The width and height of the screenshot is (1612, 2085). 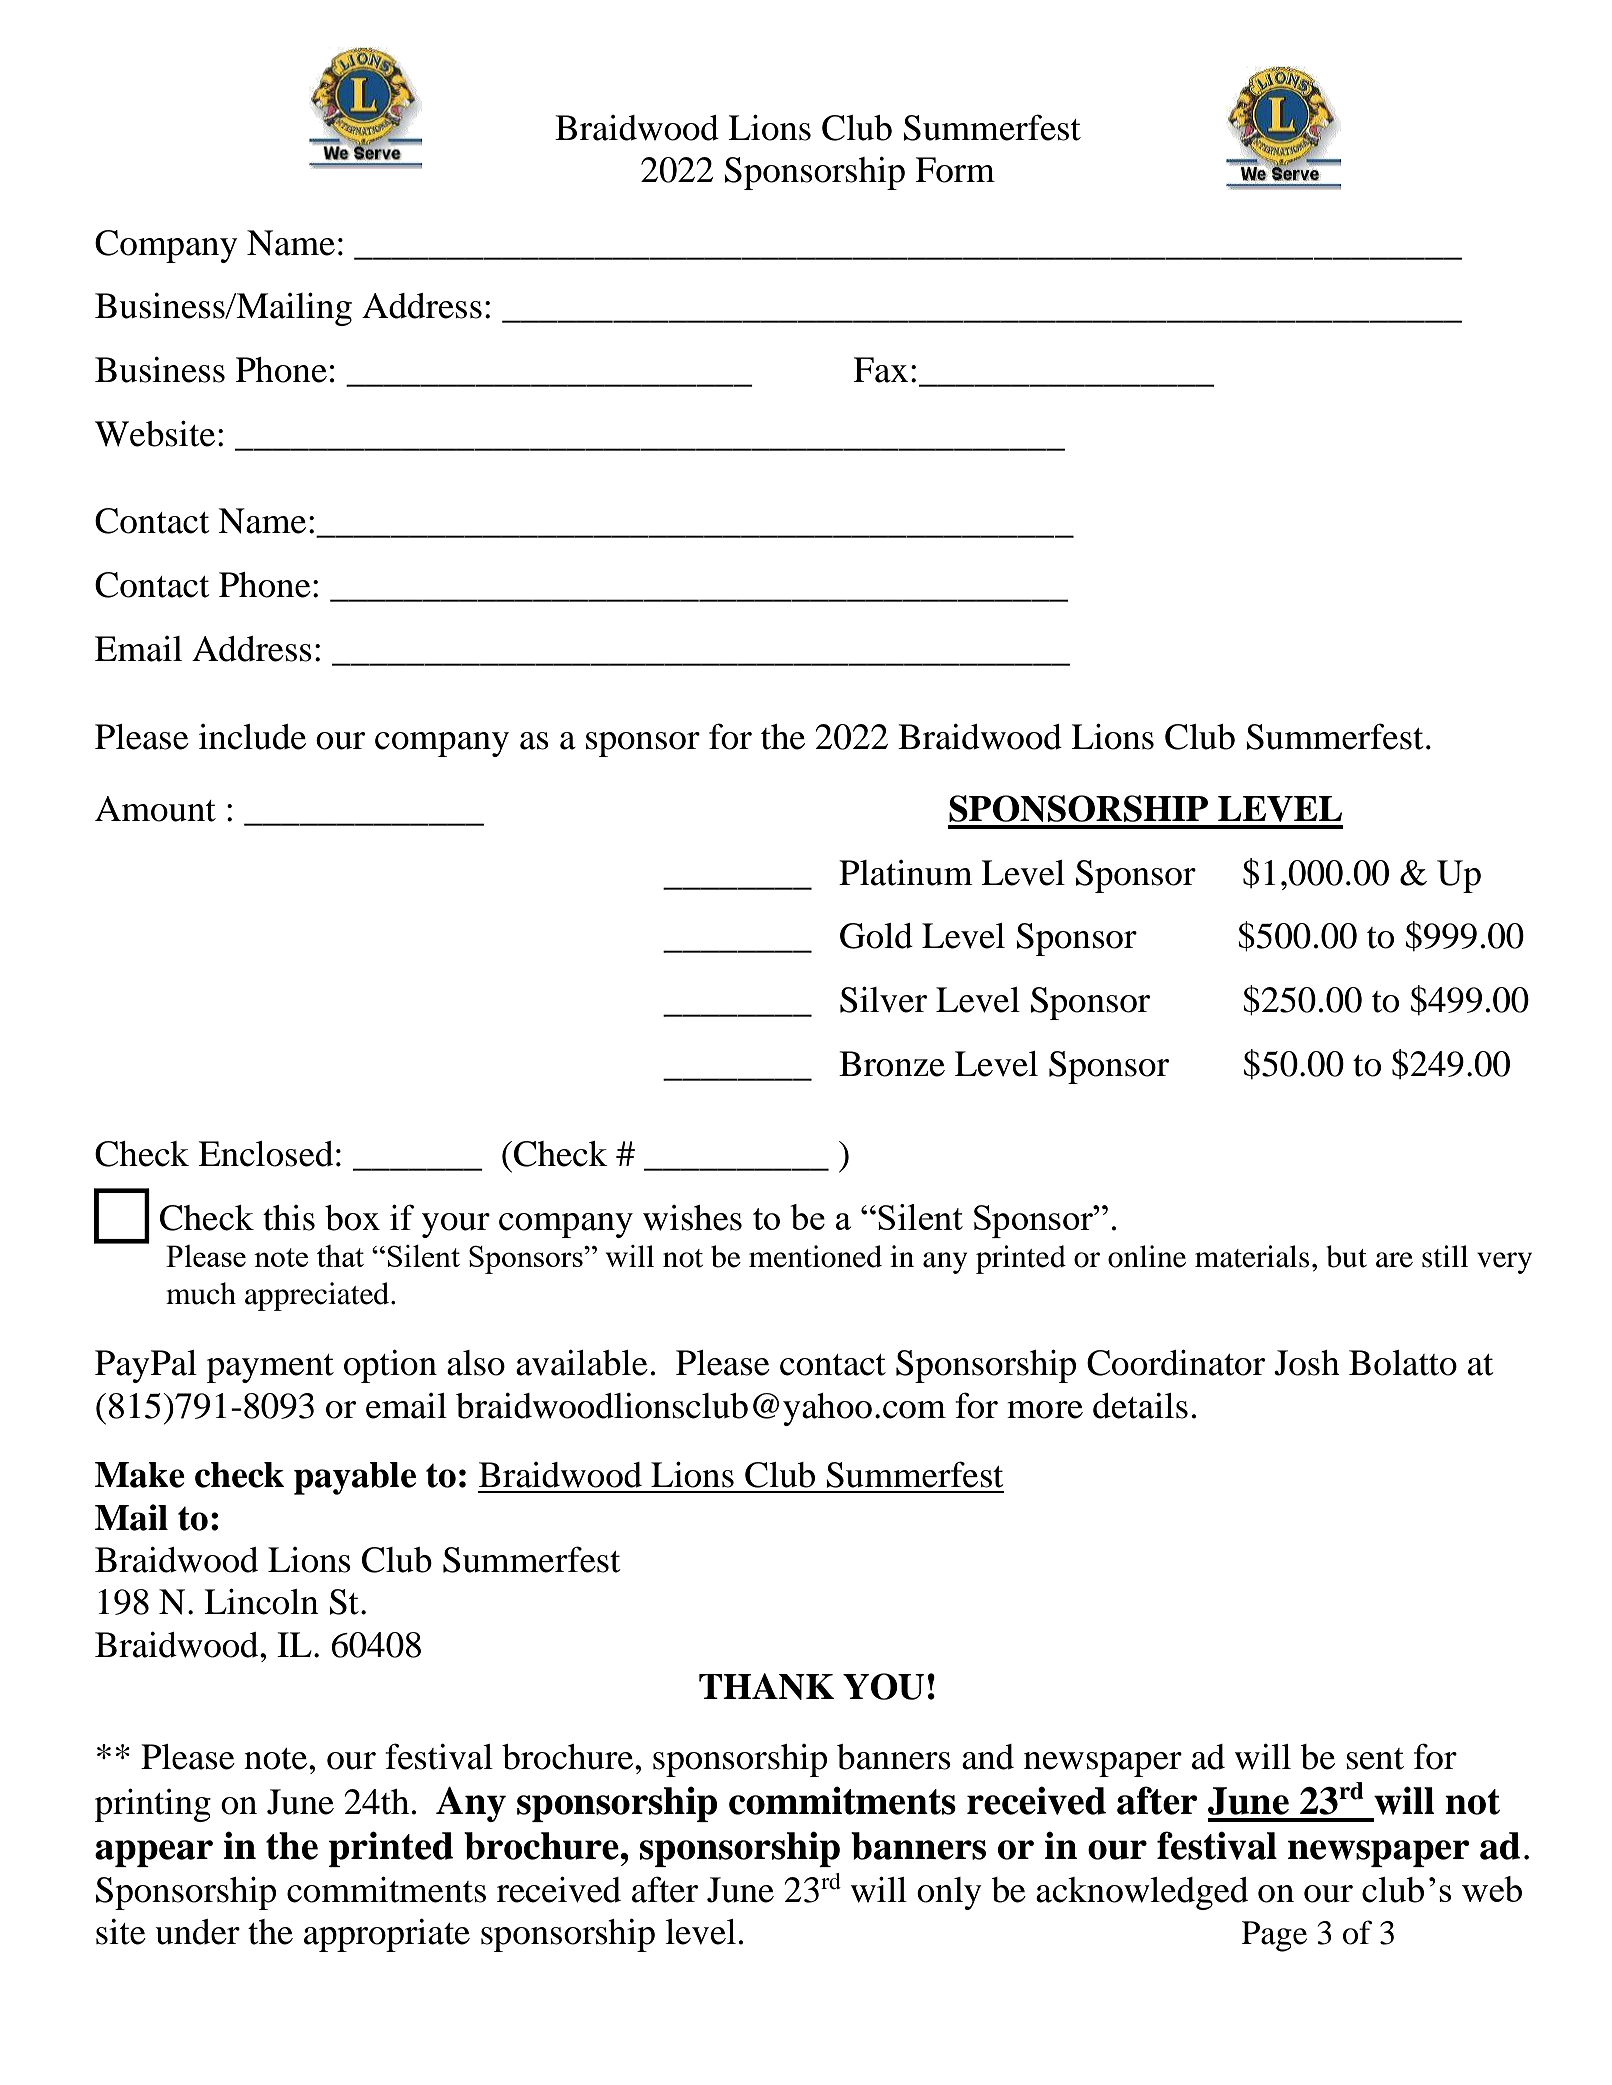 I want to click on only, so click(x=949, y=1893).
